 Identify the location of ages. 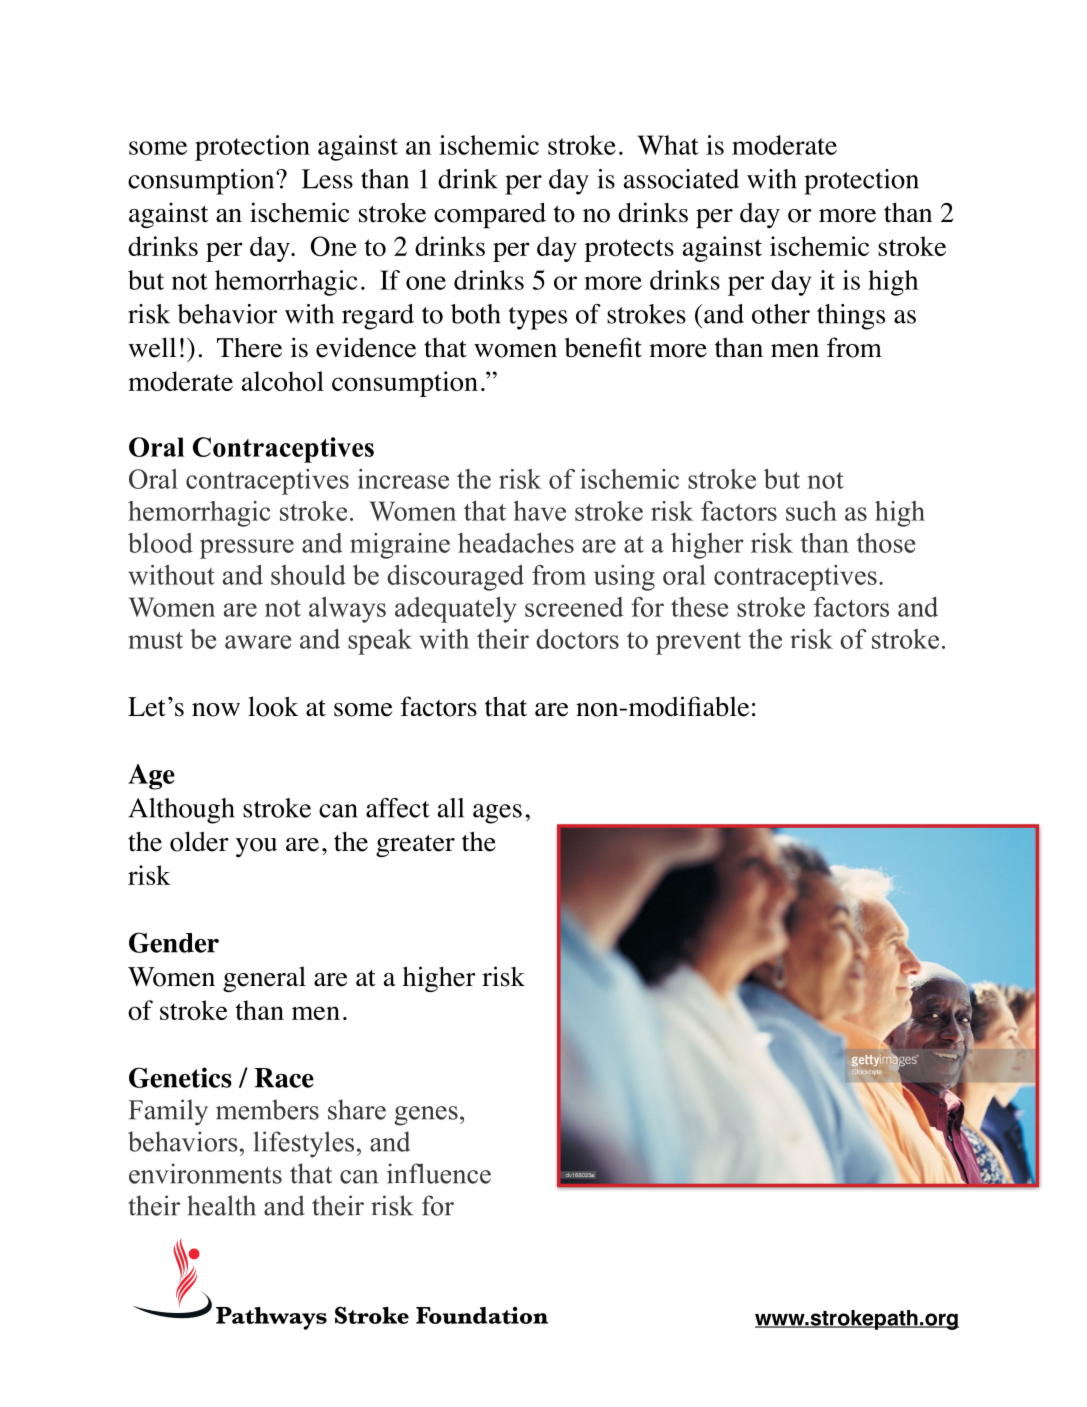
(497, 814).
